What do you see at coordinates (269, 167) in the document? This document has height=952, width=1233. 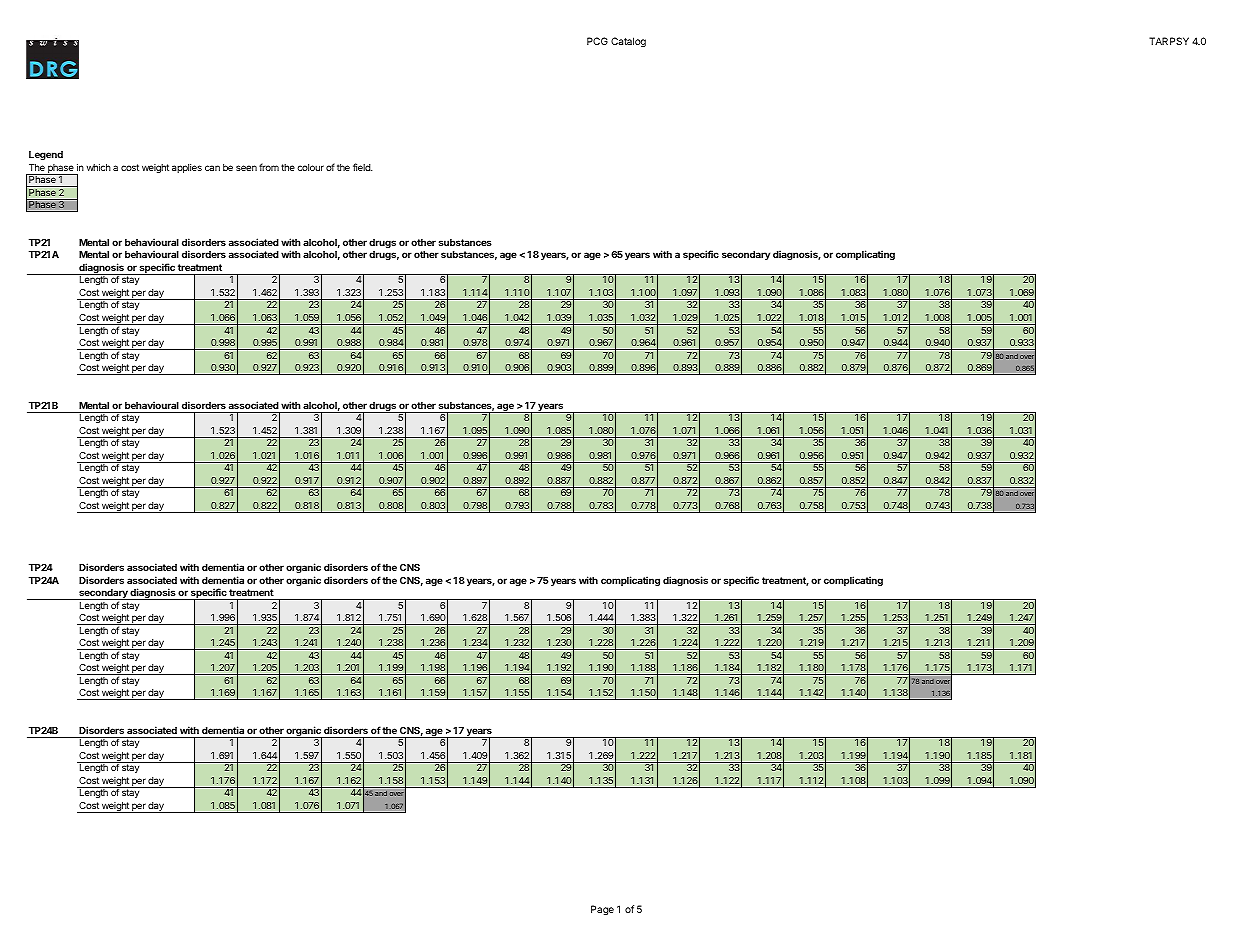 I see `from` at bounding box center [269, 167].
